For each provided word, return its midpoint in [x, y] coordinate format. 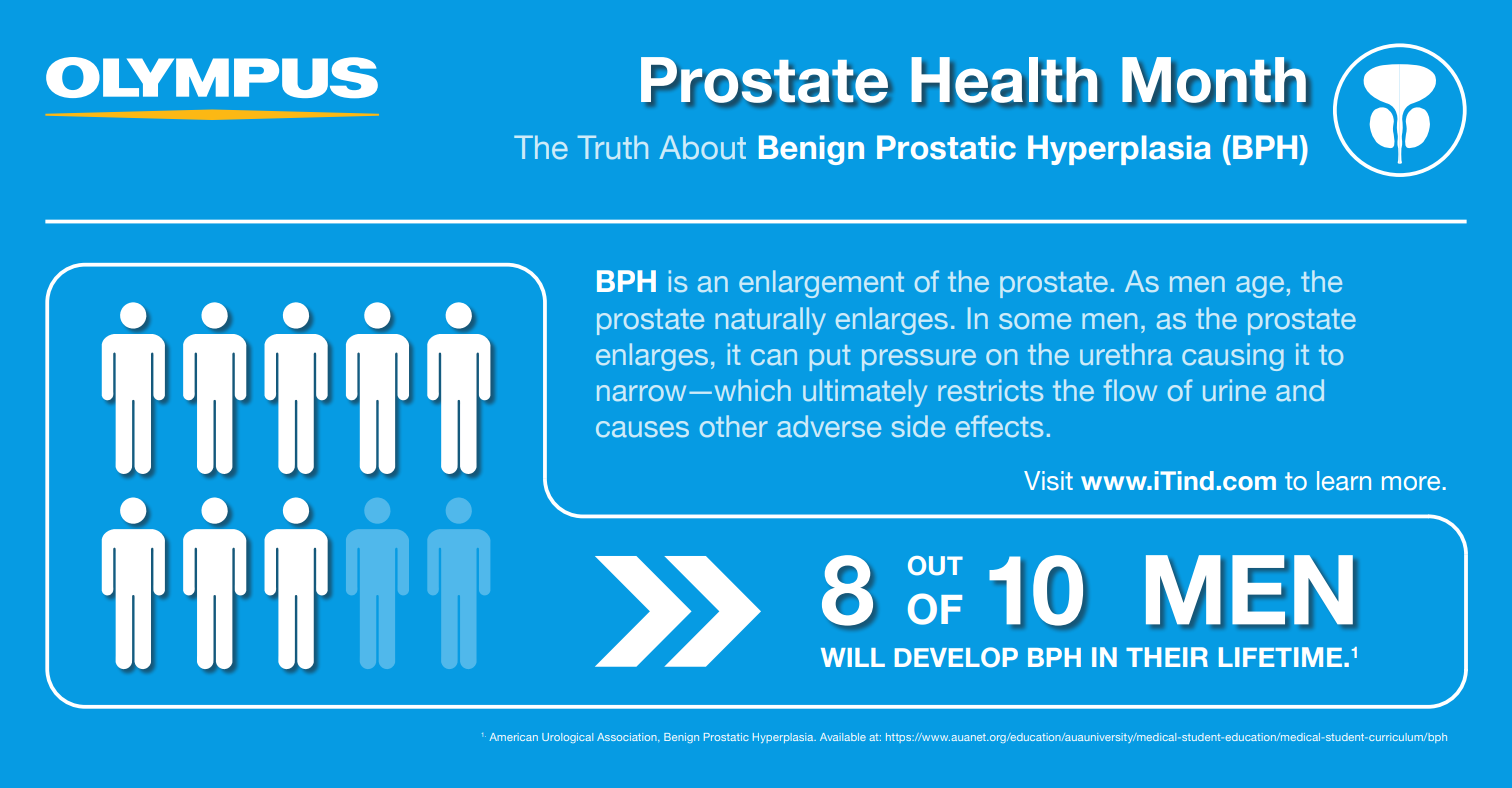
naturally [770, 321]
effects [999, 426]
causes [642, 429]
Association [628, 737]
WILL [853, 657]
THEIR [1167, 657]
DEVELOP [956, 657]
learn [1344, 481]
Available [843, 737]
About [702, 147]
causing [1233, 357]
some [1035, 321]
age [1260, 287]
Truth [613, 147]
